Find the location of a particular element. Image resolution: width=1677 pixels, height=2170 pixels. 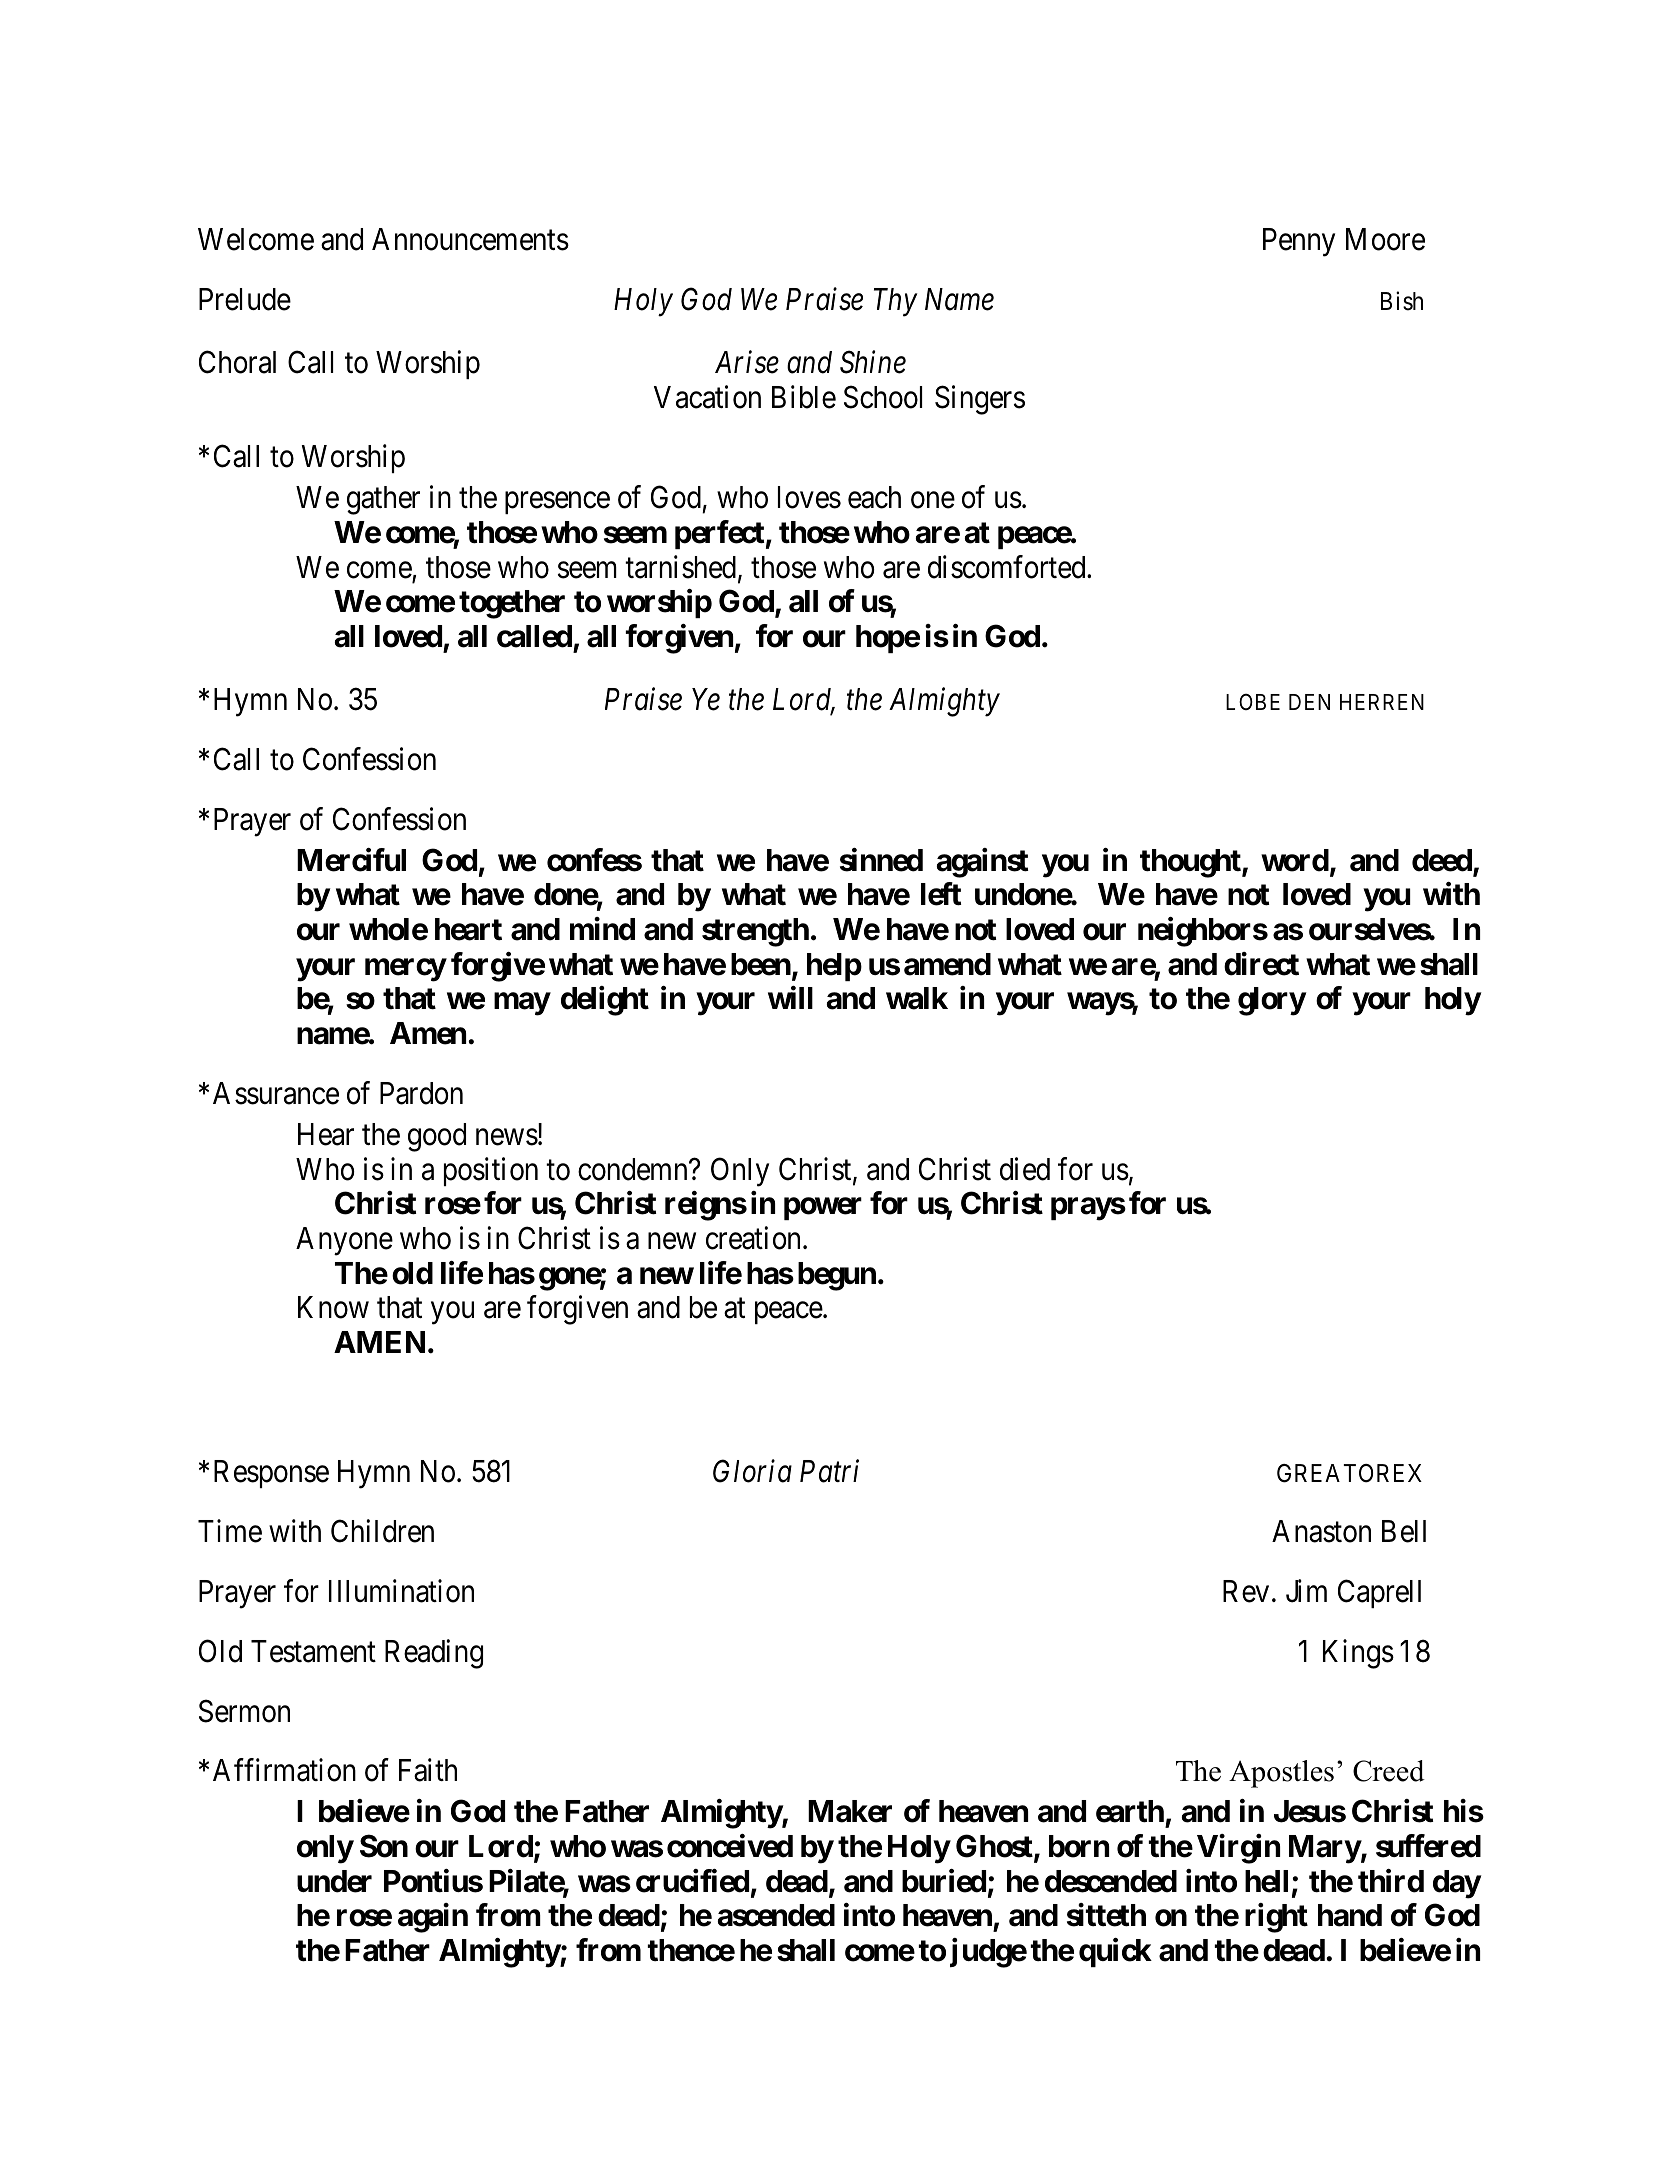

Announcements is located at coordinates (470, 239).
